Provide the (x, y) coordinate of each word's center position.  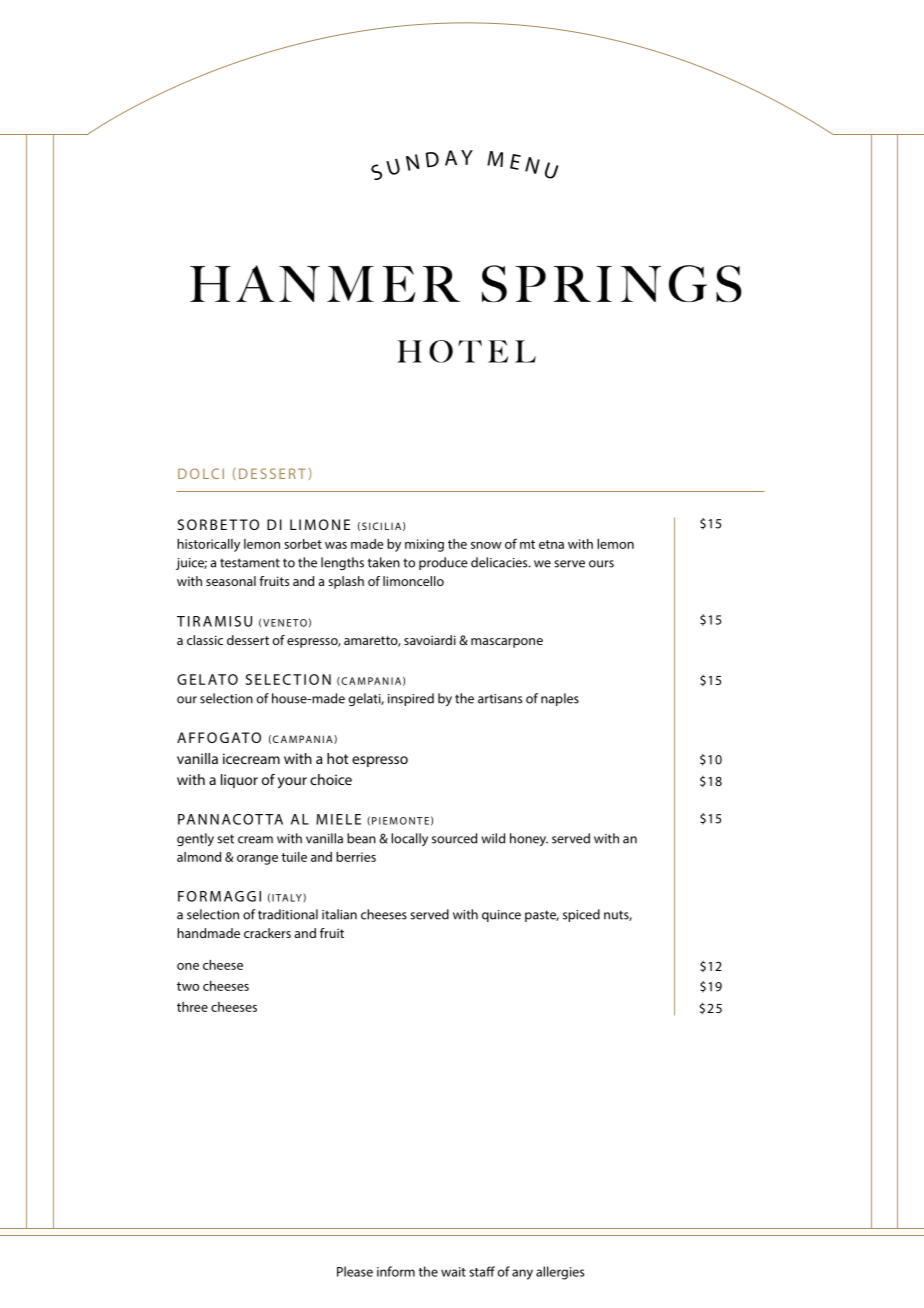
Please (355, 1271)
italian (339, 914)
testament (250, 563)
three (192, 1007)
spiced (581, 915)
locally (409, 839)
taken (384, 562)
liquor (239, 781)
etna (551, 544)
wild (493, 838)
